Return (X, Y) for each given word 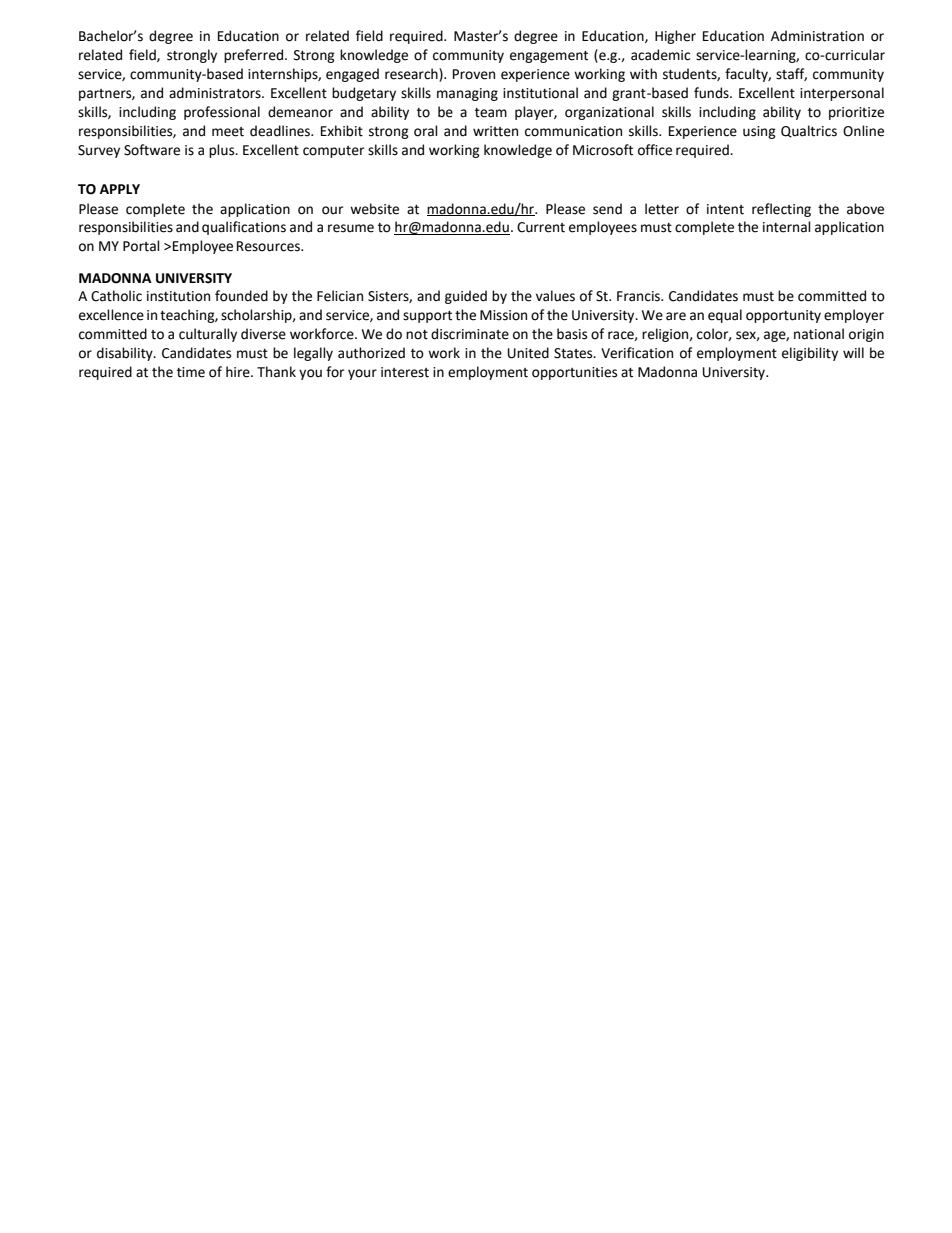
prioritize (856, 113)
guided (466, 297)
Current (541, 227)
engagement (549, 57)
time (191, 372)
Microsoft (603, 150)
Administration (817, 36)
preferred (255, 56)
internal (787, 227)
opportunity (783, 316)
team (491, 113)
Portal (141, 246)
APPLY (120, 189)
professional (222, 113)
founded (241, 296)
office (655, 150)
